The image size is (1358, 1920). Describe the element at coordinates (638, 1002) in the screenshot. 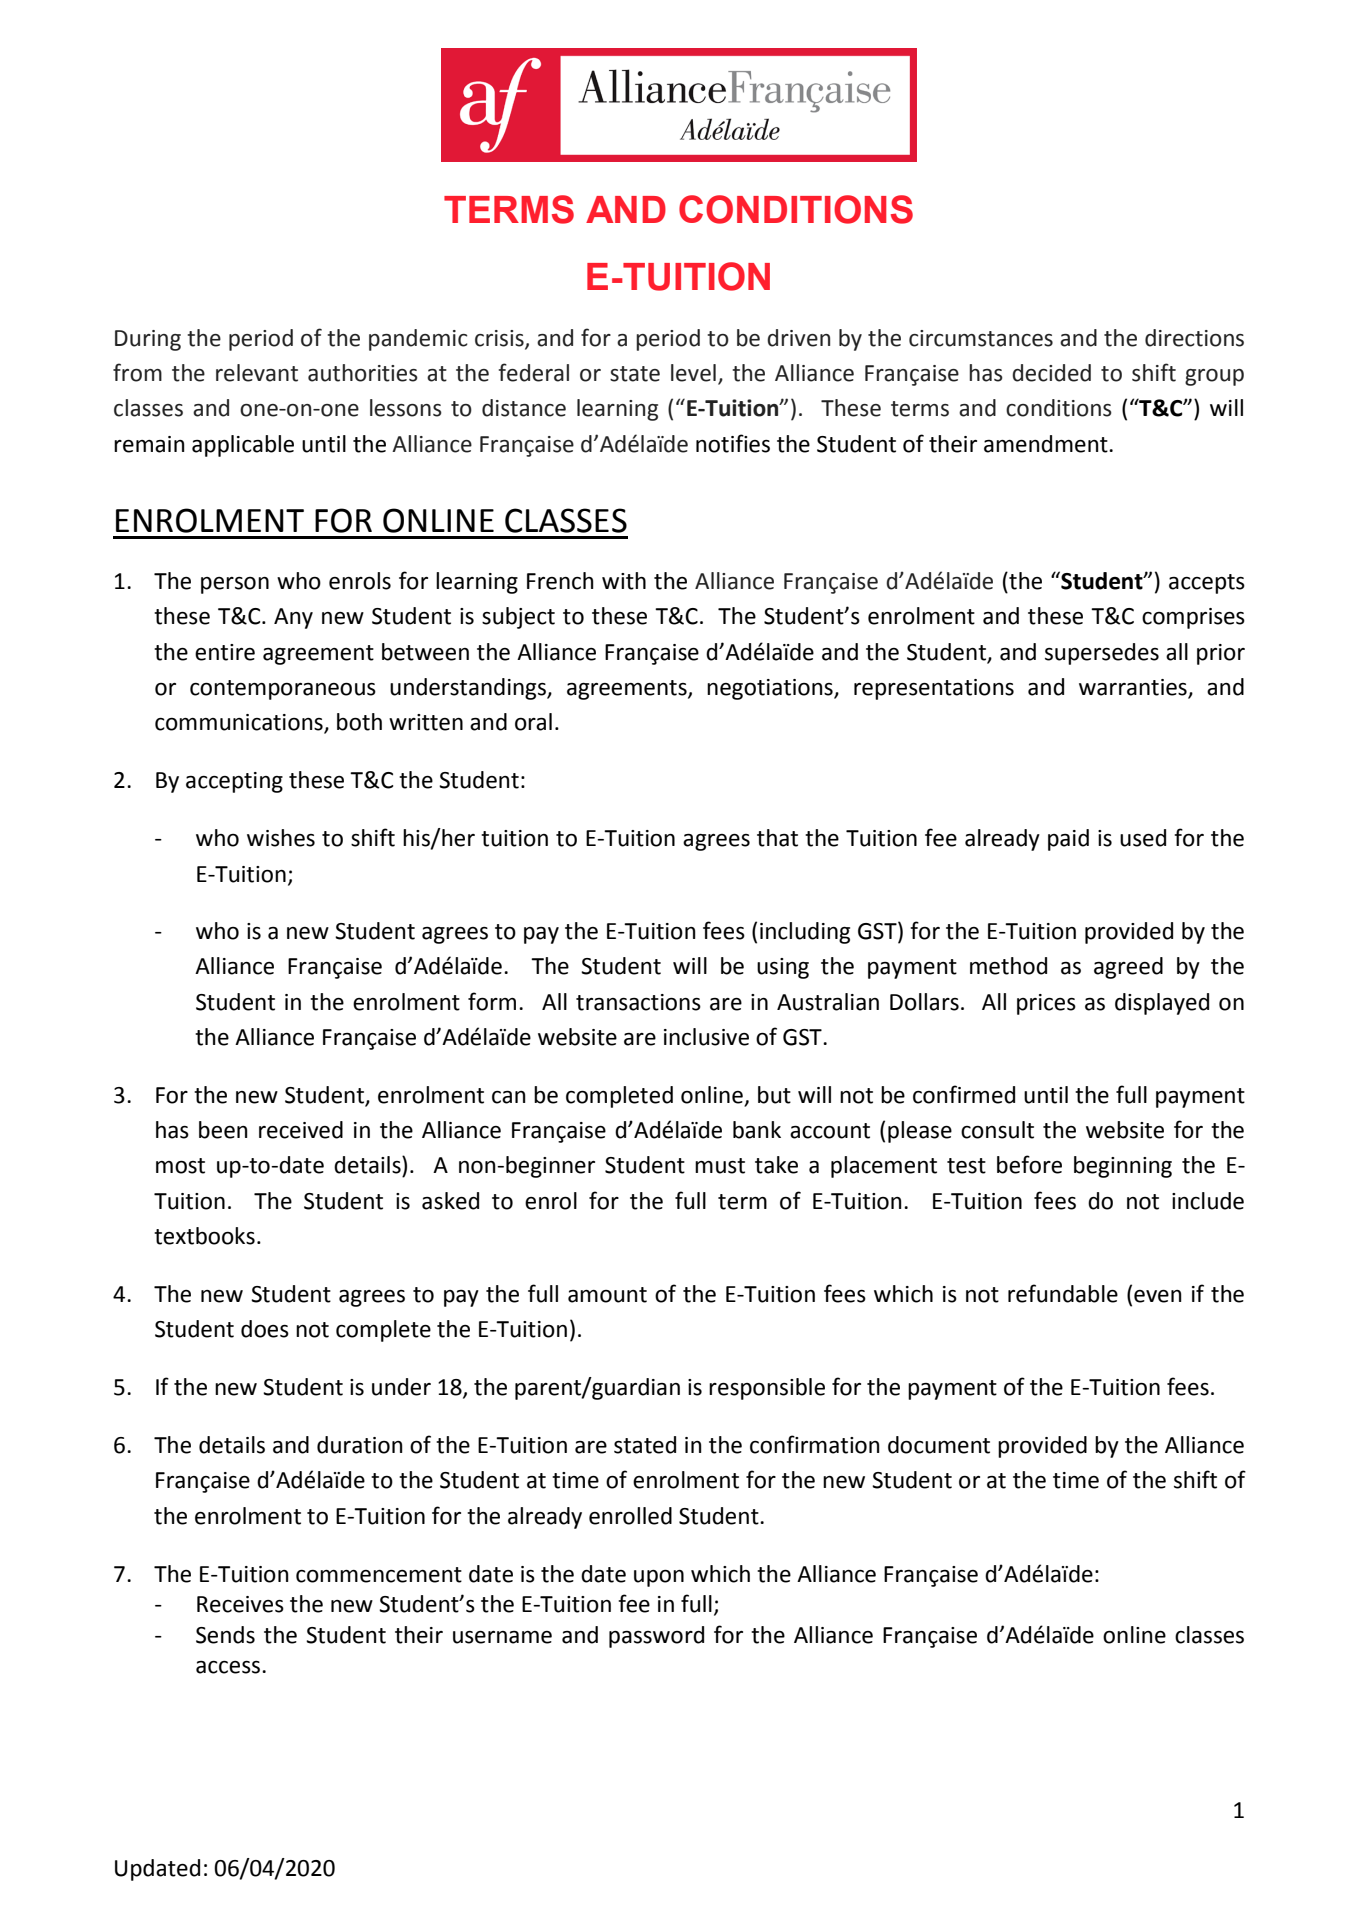

I see `transactions` at that location.
